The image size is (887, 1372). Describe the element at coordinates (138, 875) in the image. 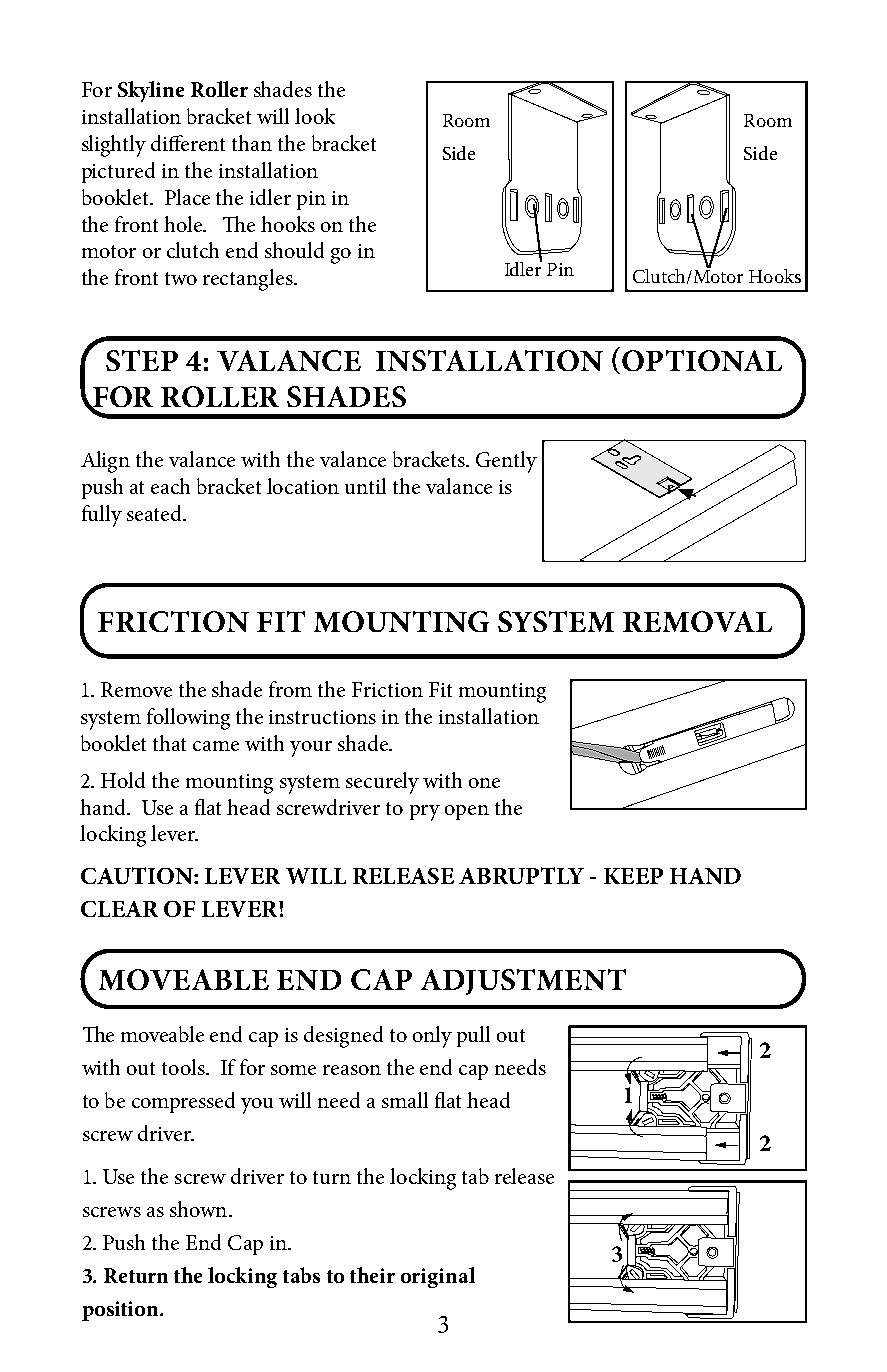

I see `CAUTION` at that location.
